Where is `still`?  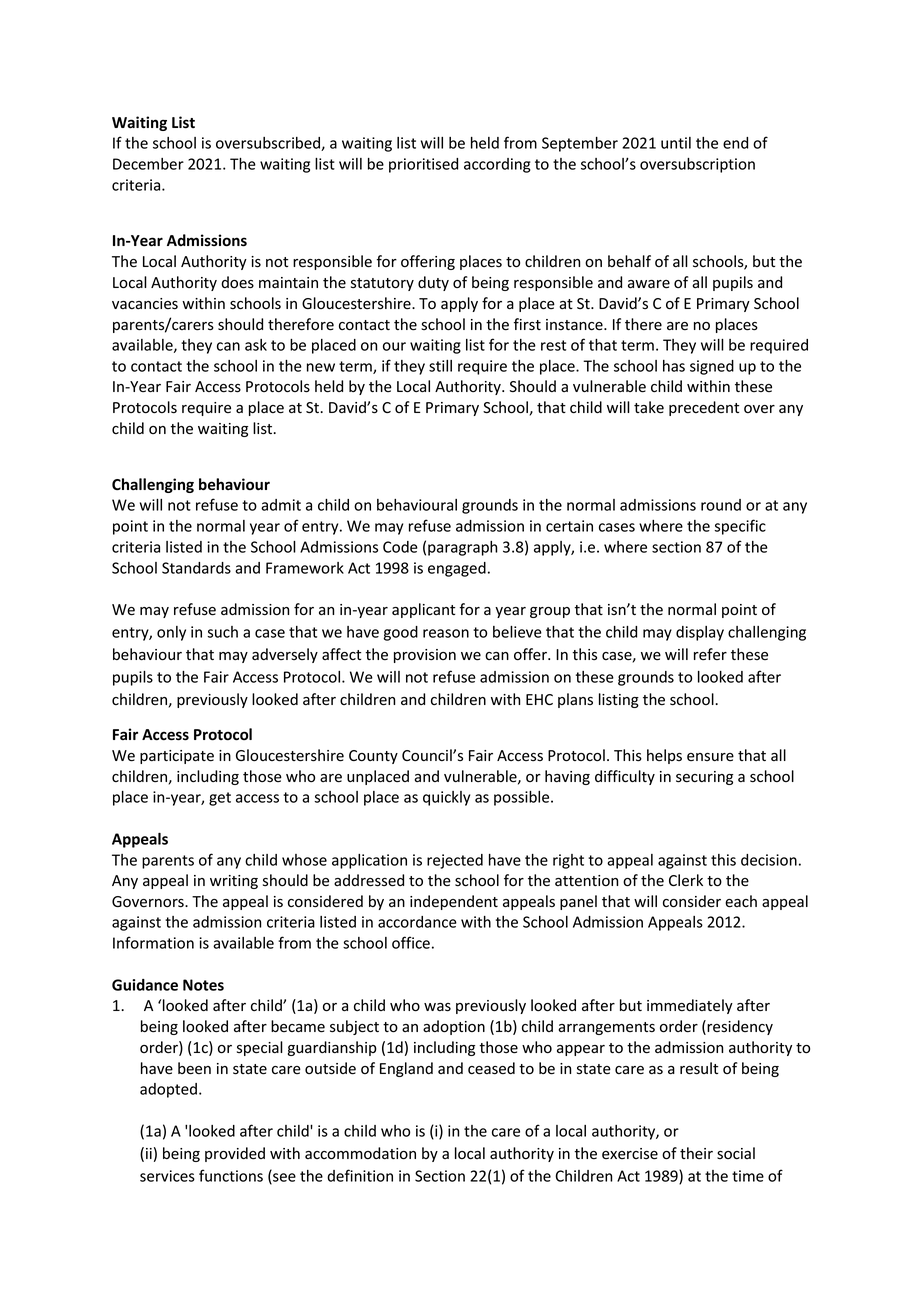
still is located at coordinates (440, 366).
